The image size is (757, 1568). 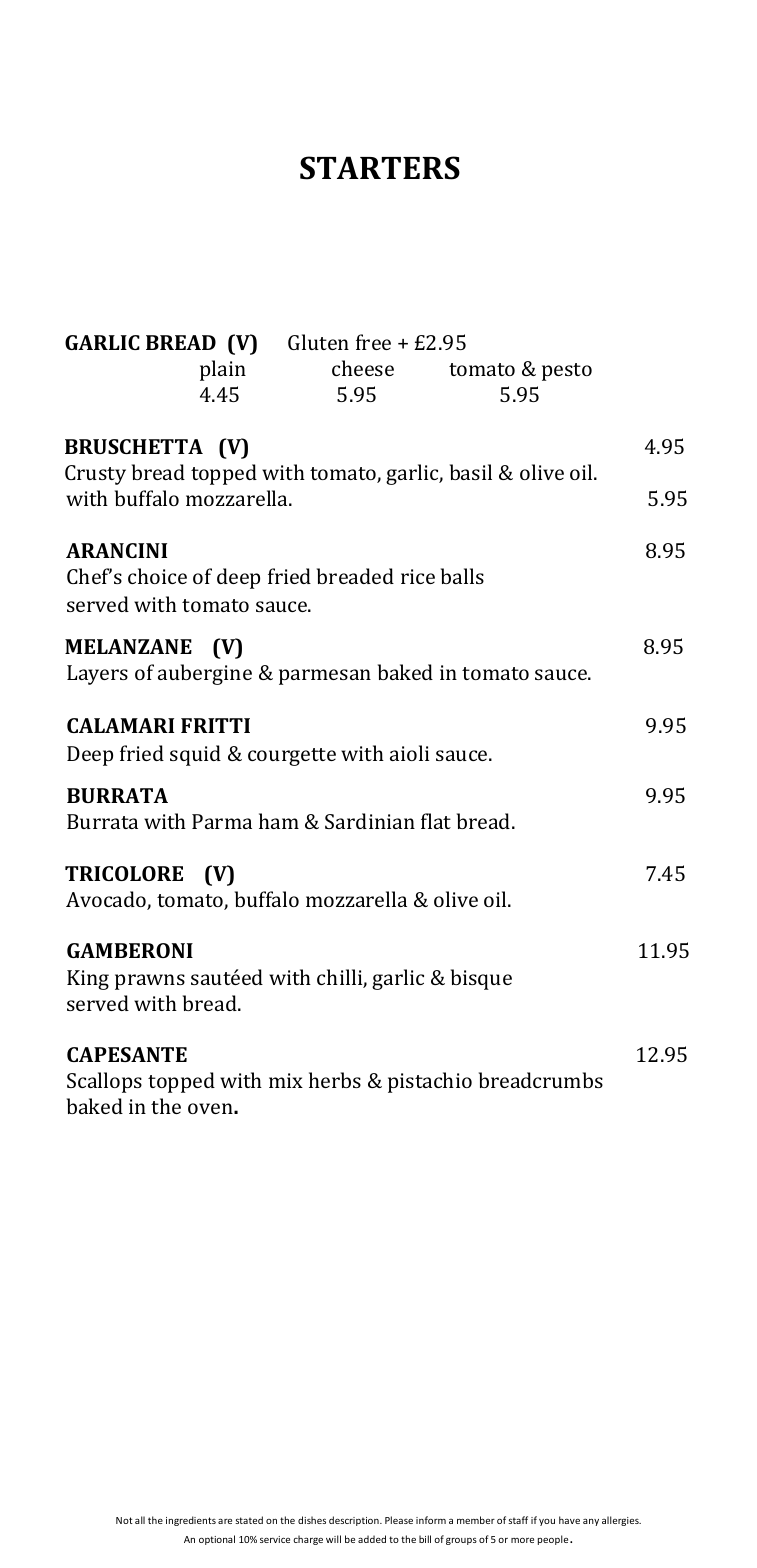 I want to click on bisque, so click(x=481, y=979).
